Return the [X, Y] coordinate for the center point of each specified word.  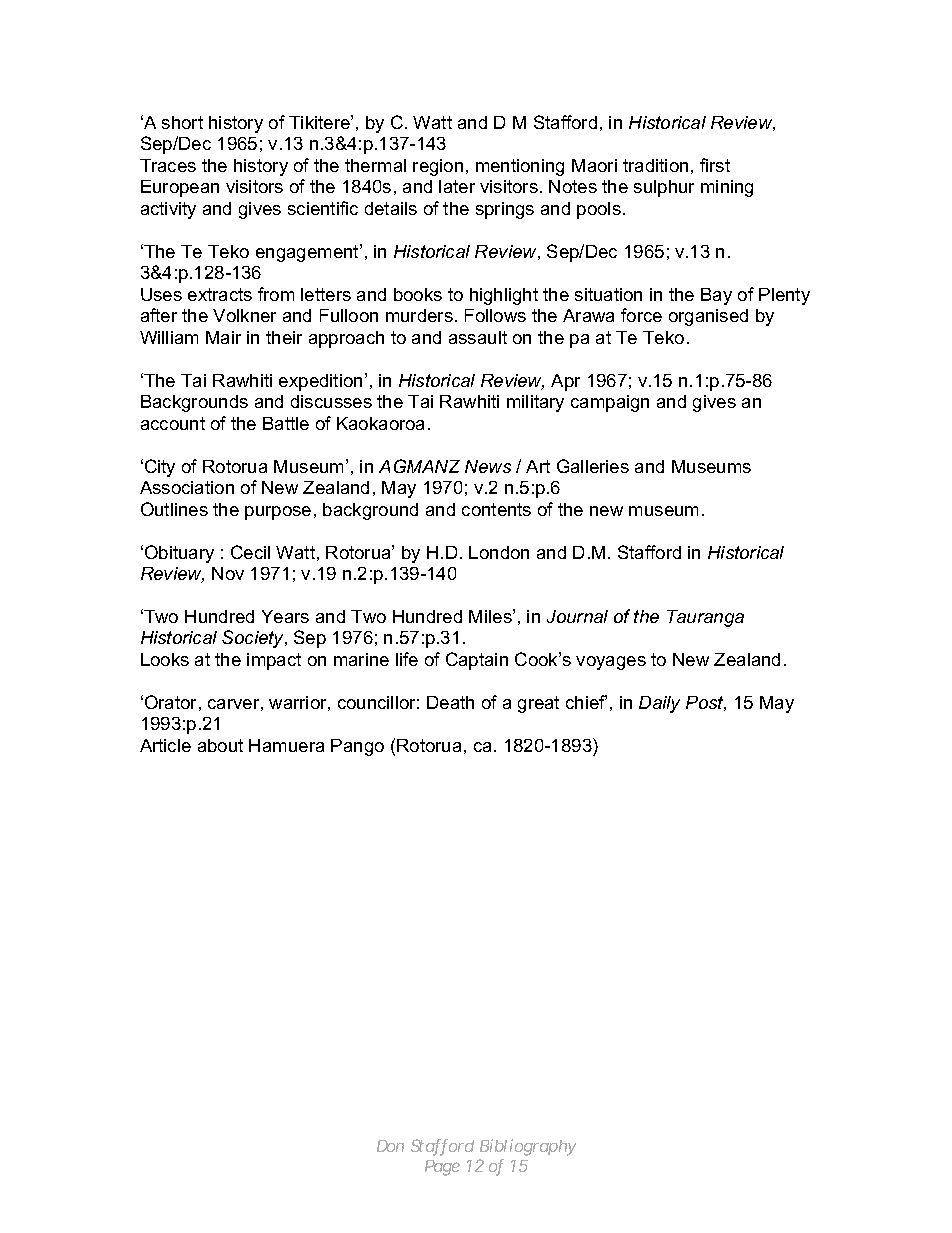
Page [442, 1168]
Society [254, 639]
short [182, 122]
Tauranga [705, 618]
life [407, 659]
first [715, 165]
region [438, 167]
